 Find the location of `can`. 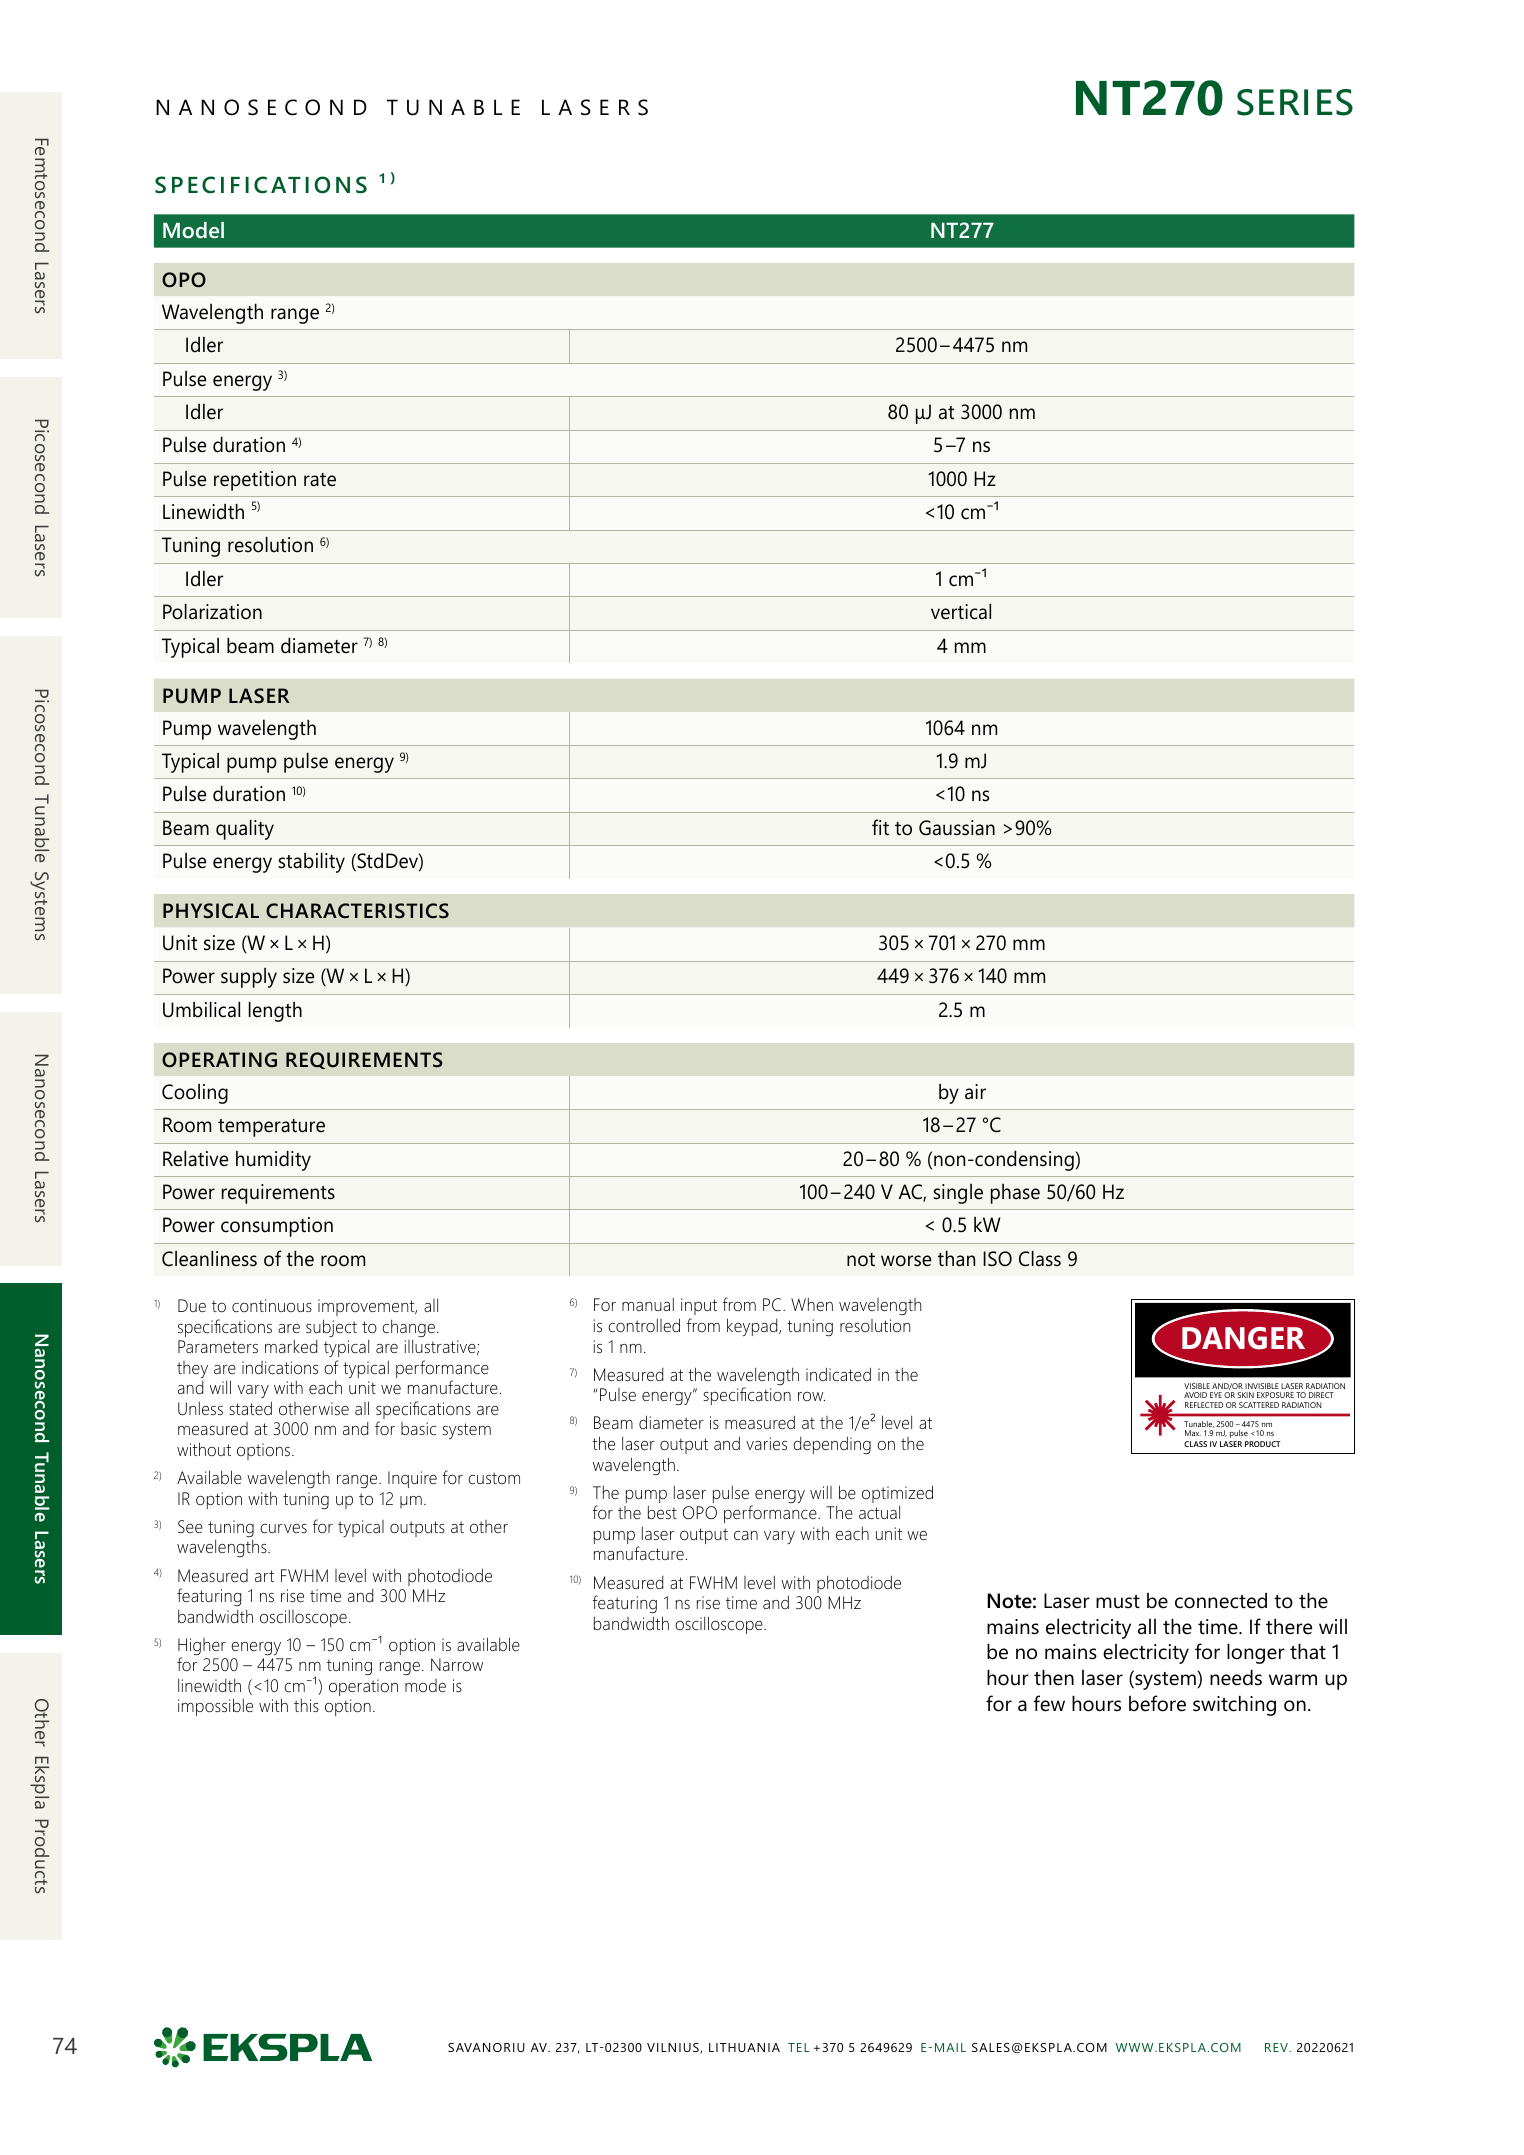

can is located at coordinates (746, 1535).
